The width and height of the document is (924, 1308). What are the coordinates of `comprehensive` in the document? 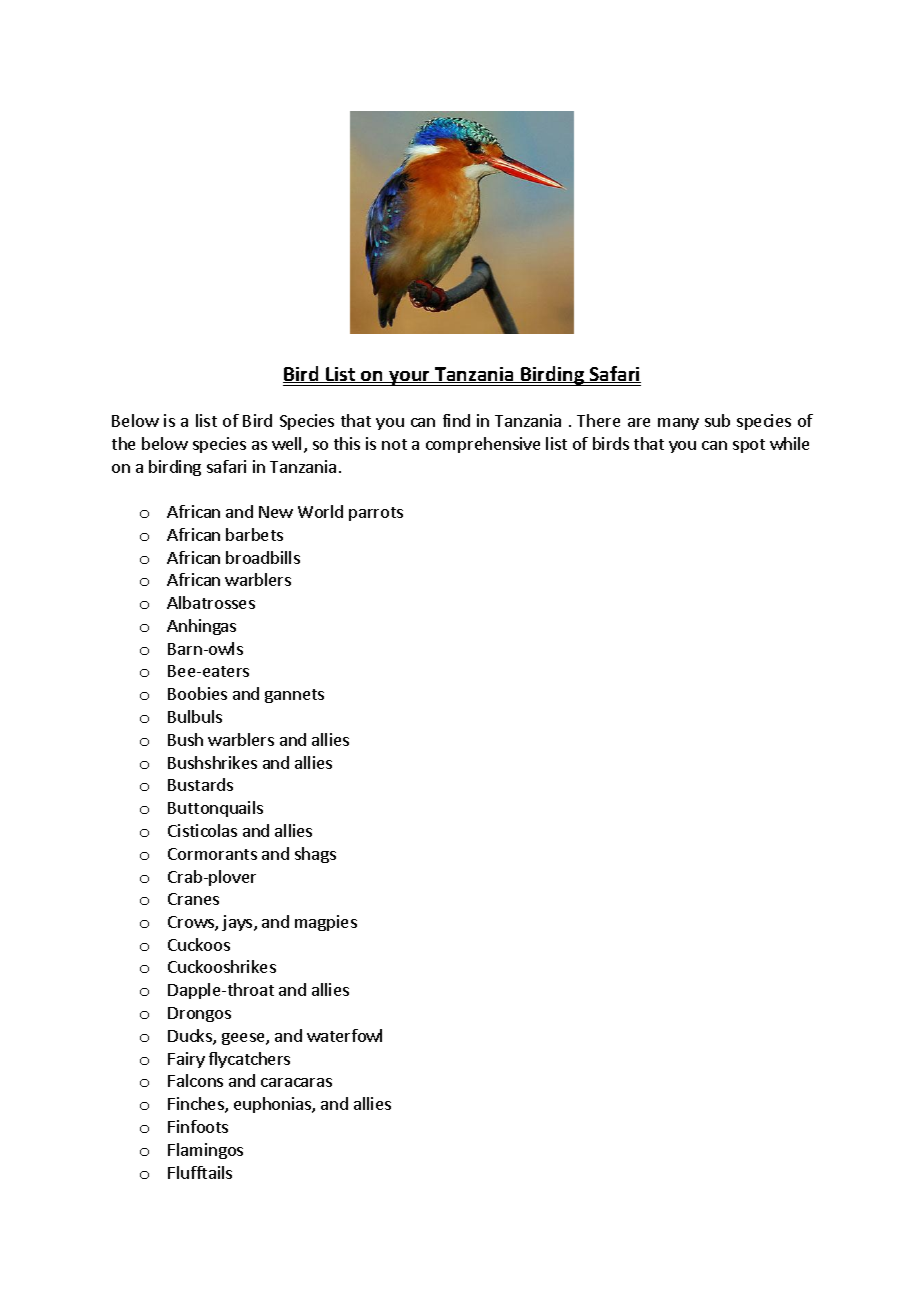 It's located at (483, 445).
